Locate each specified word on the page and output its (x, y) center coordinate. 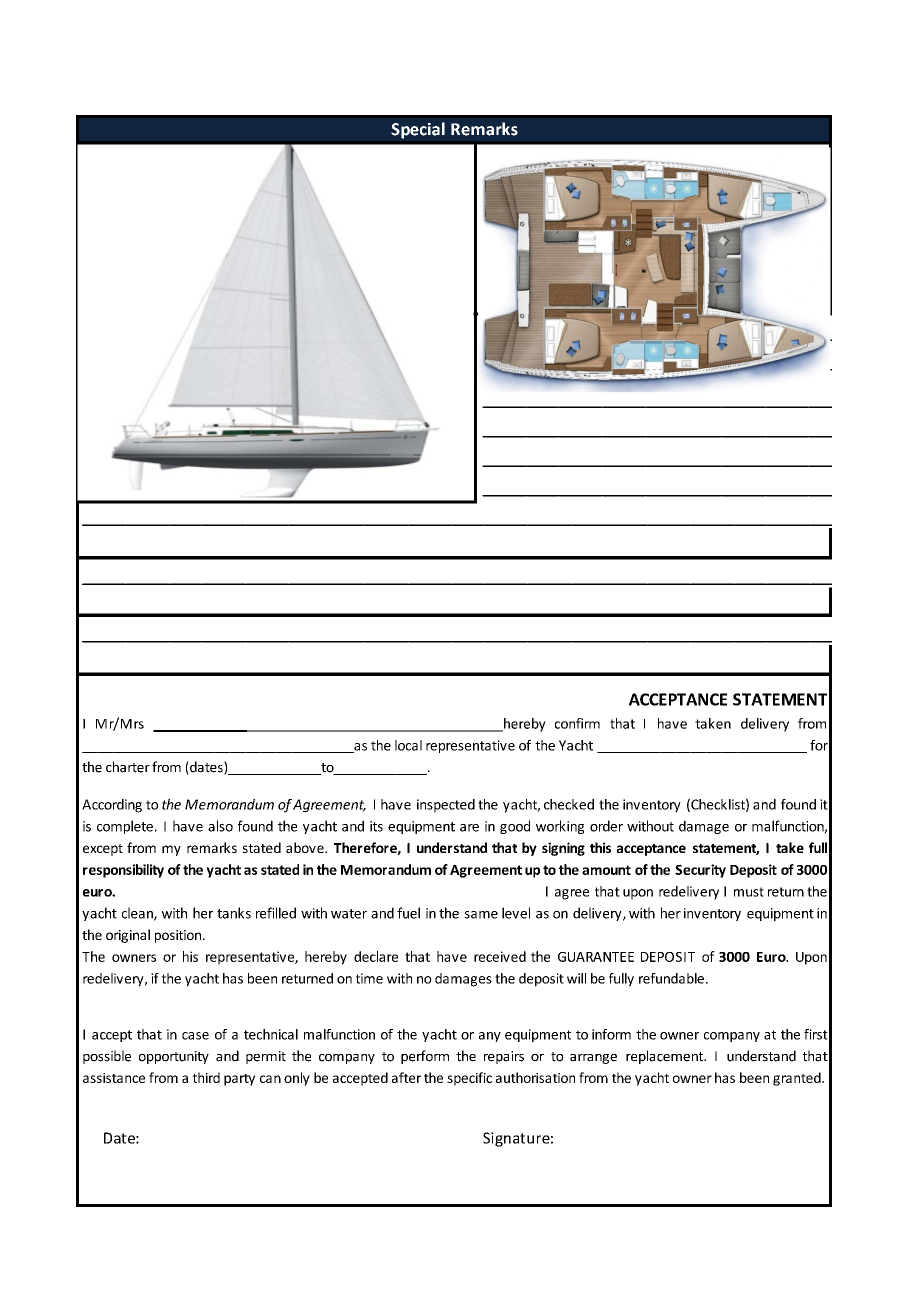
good (515, 827)
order (606, 826)
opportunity (174, 1057)
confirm (577, 723)
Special (418, 130)
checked (569, 804)
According (112, 806)
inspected (446, 806)
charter (128, 767)
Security (700, 871)
